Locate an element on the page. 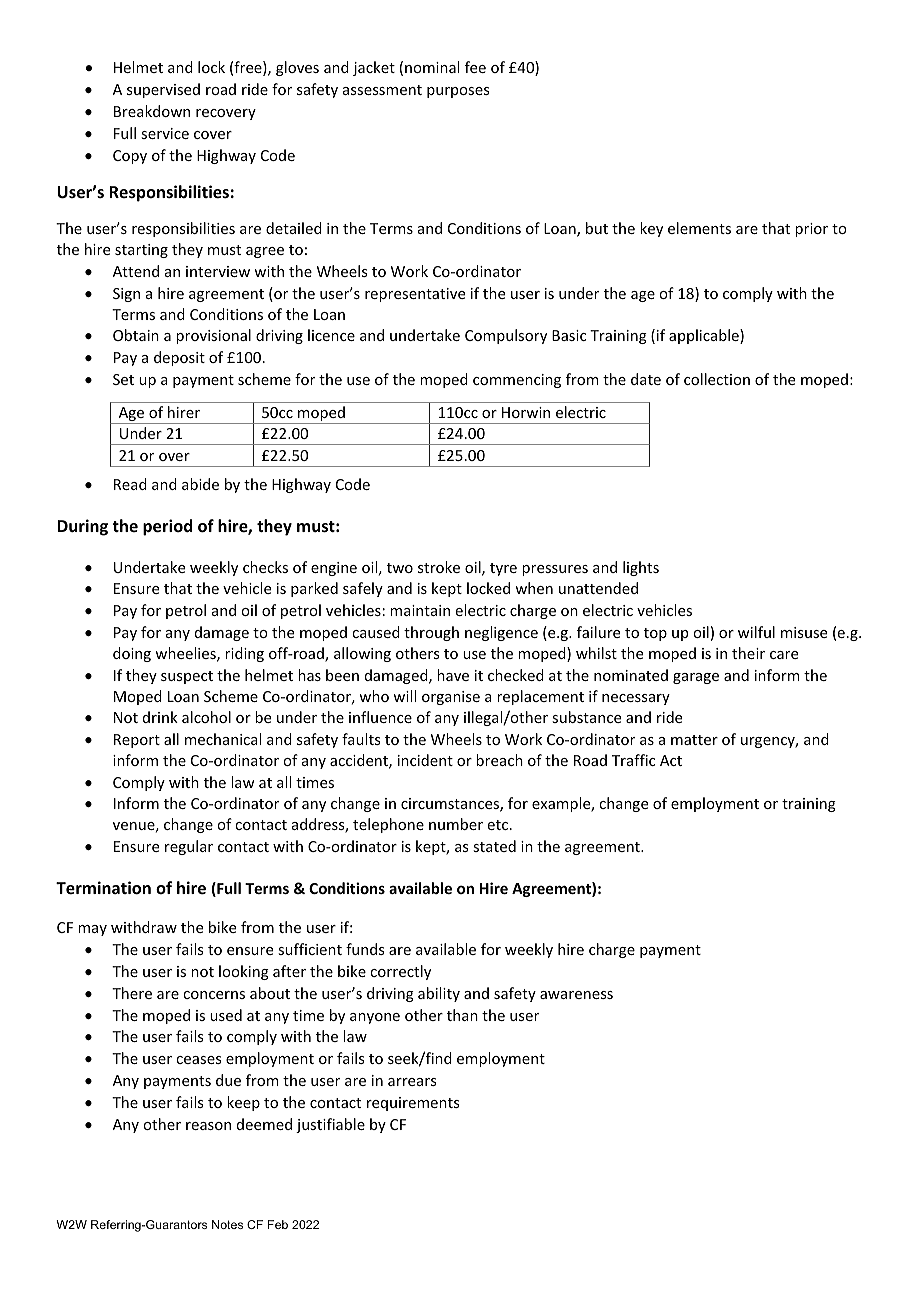 Image resolution: width=924 pixels, height=1308 pixels. correctly is located at coordinates (400, 972).
